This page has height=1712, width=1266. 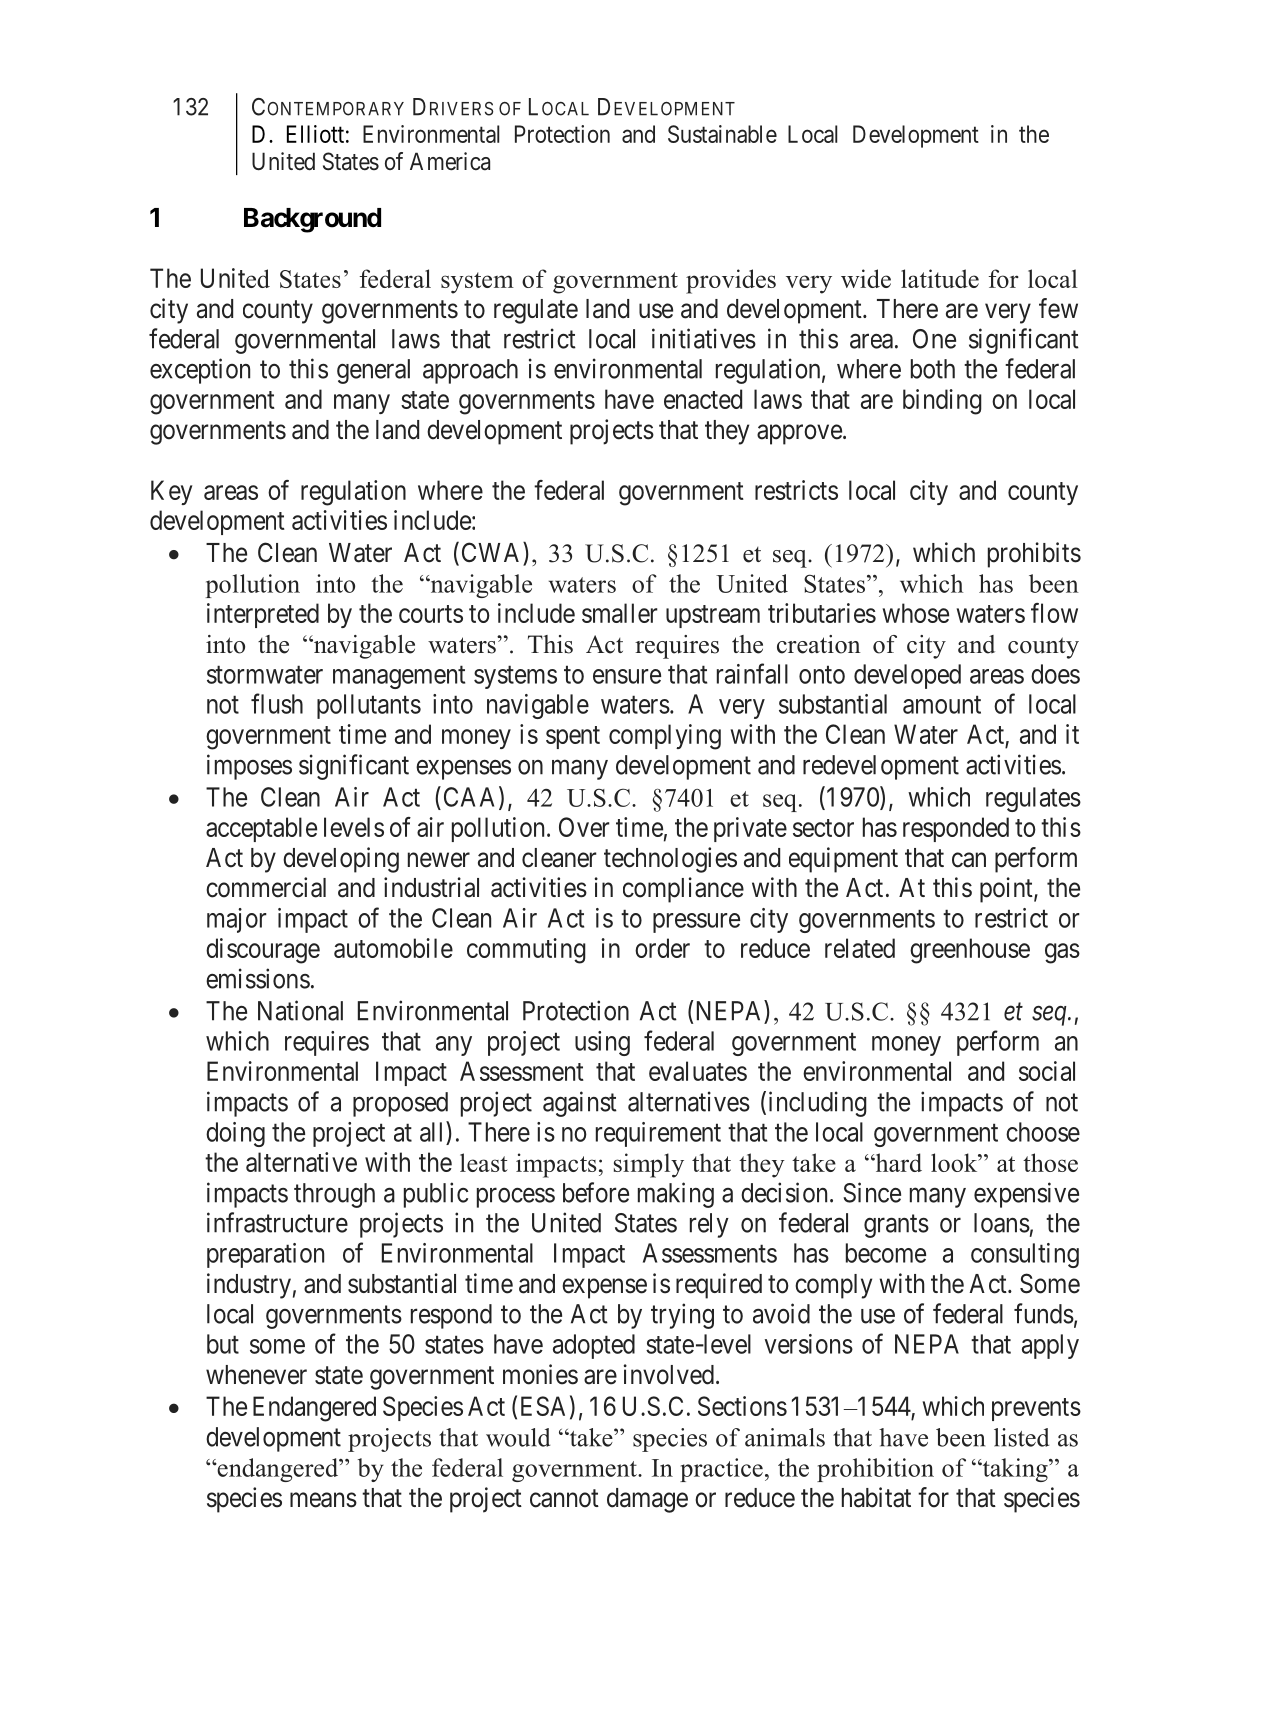 I want to click on Background, so click(x=312, y=220).
